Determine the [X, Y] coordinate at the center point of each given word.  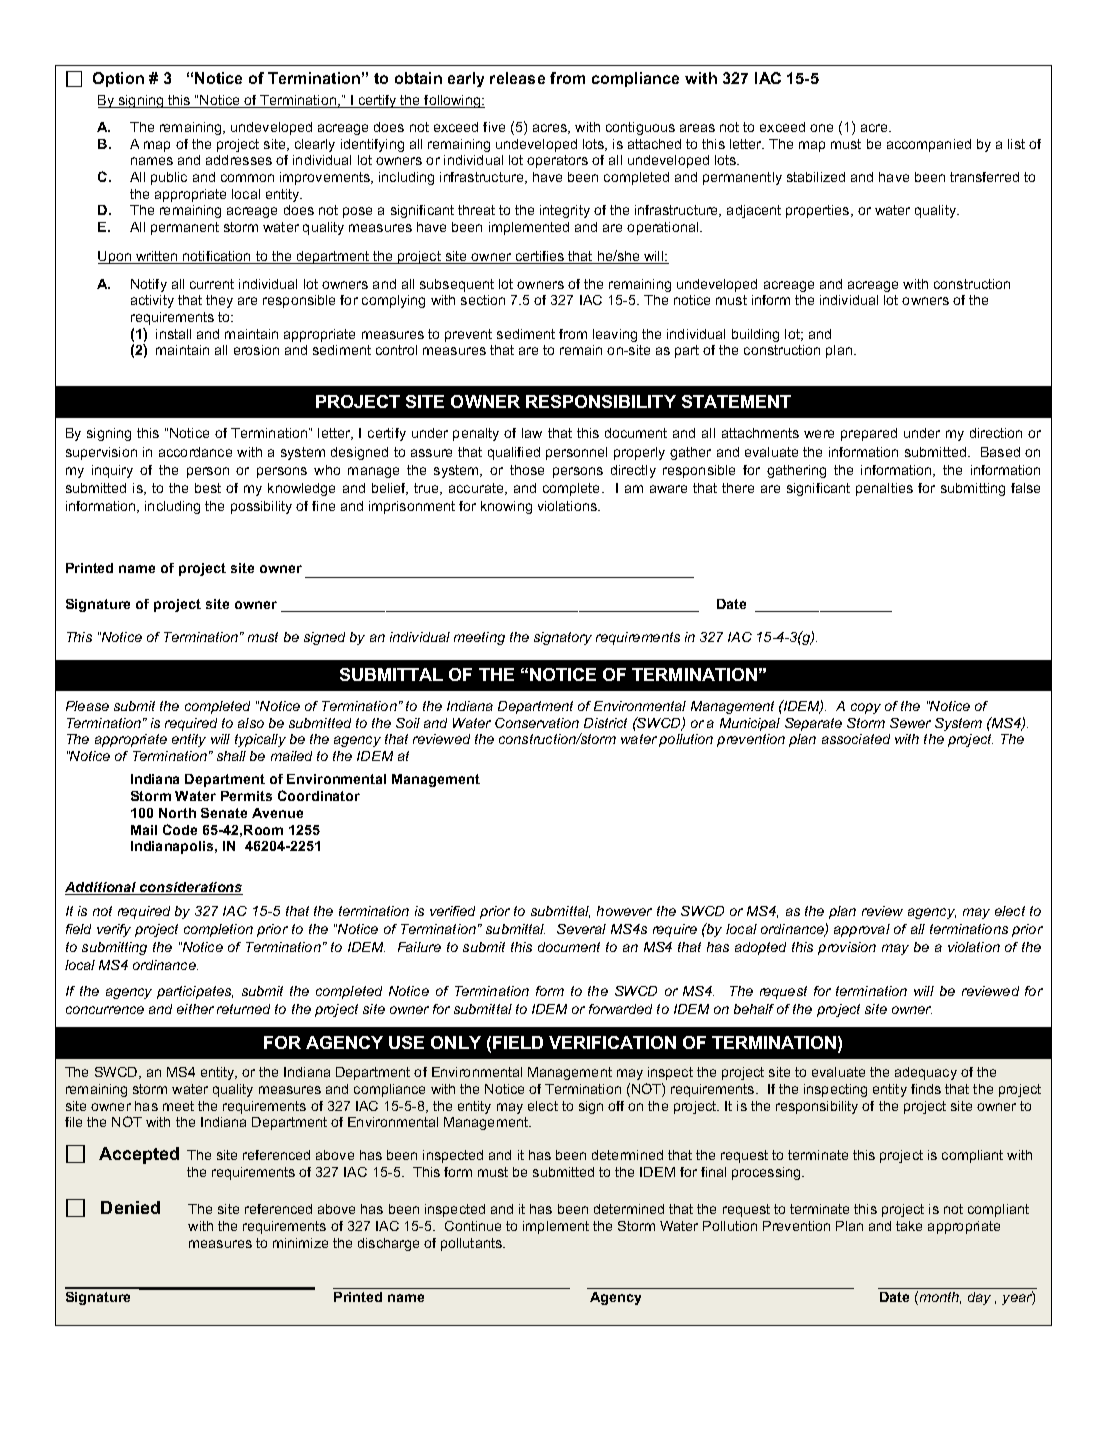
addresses [239, 160]
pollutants [472, 1244]
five [494, 127]
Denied [130, 1207]
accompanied [929, 145]
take [909, 1226]
